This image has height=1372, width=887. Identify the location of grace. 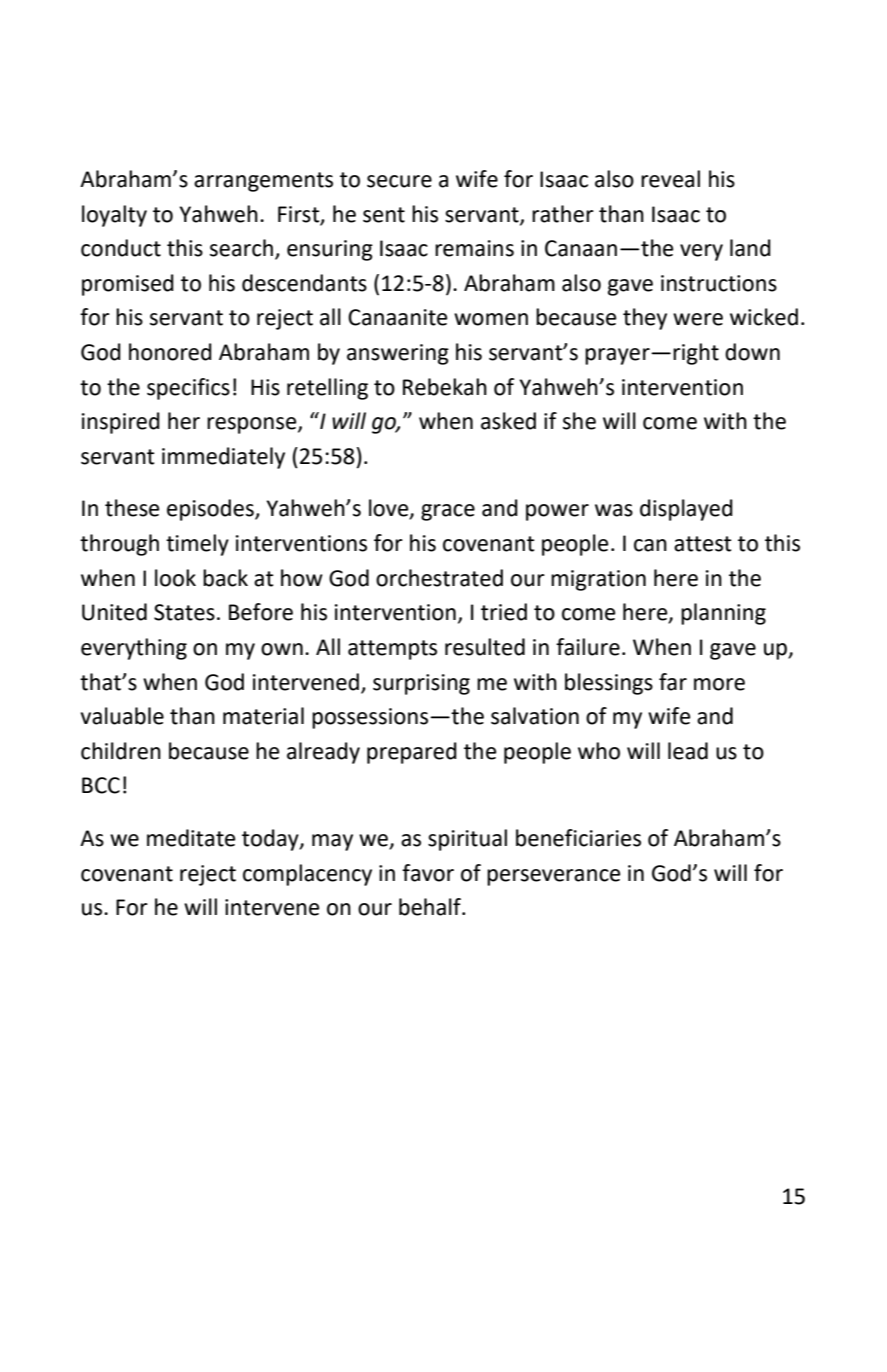
(448, 512).
